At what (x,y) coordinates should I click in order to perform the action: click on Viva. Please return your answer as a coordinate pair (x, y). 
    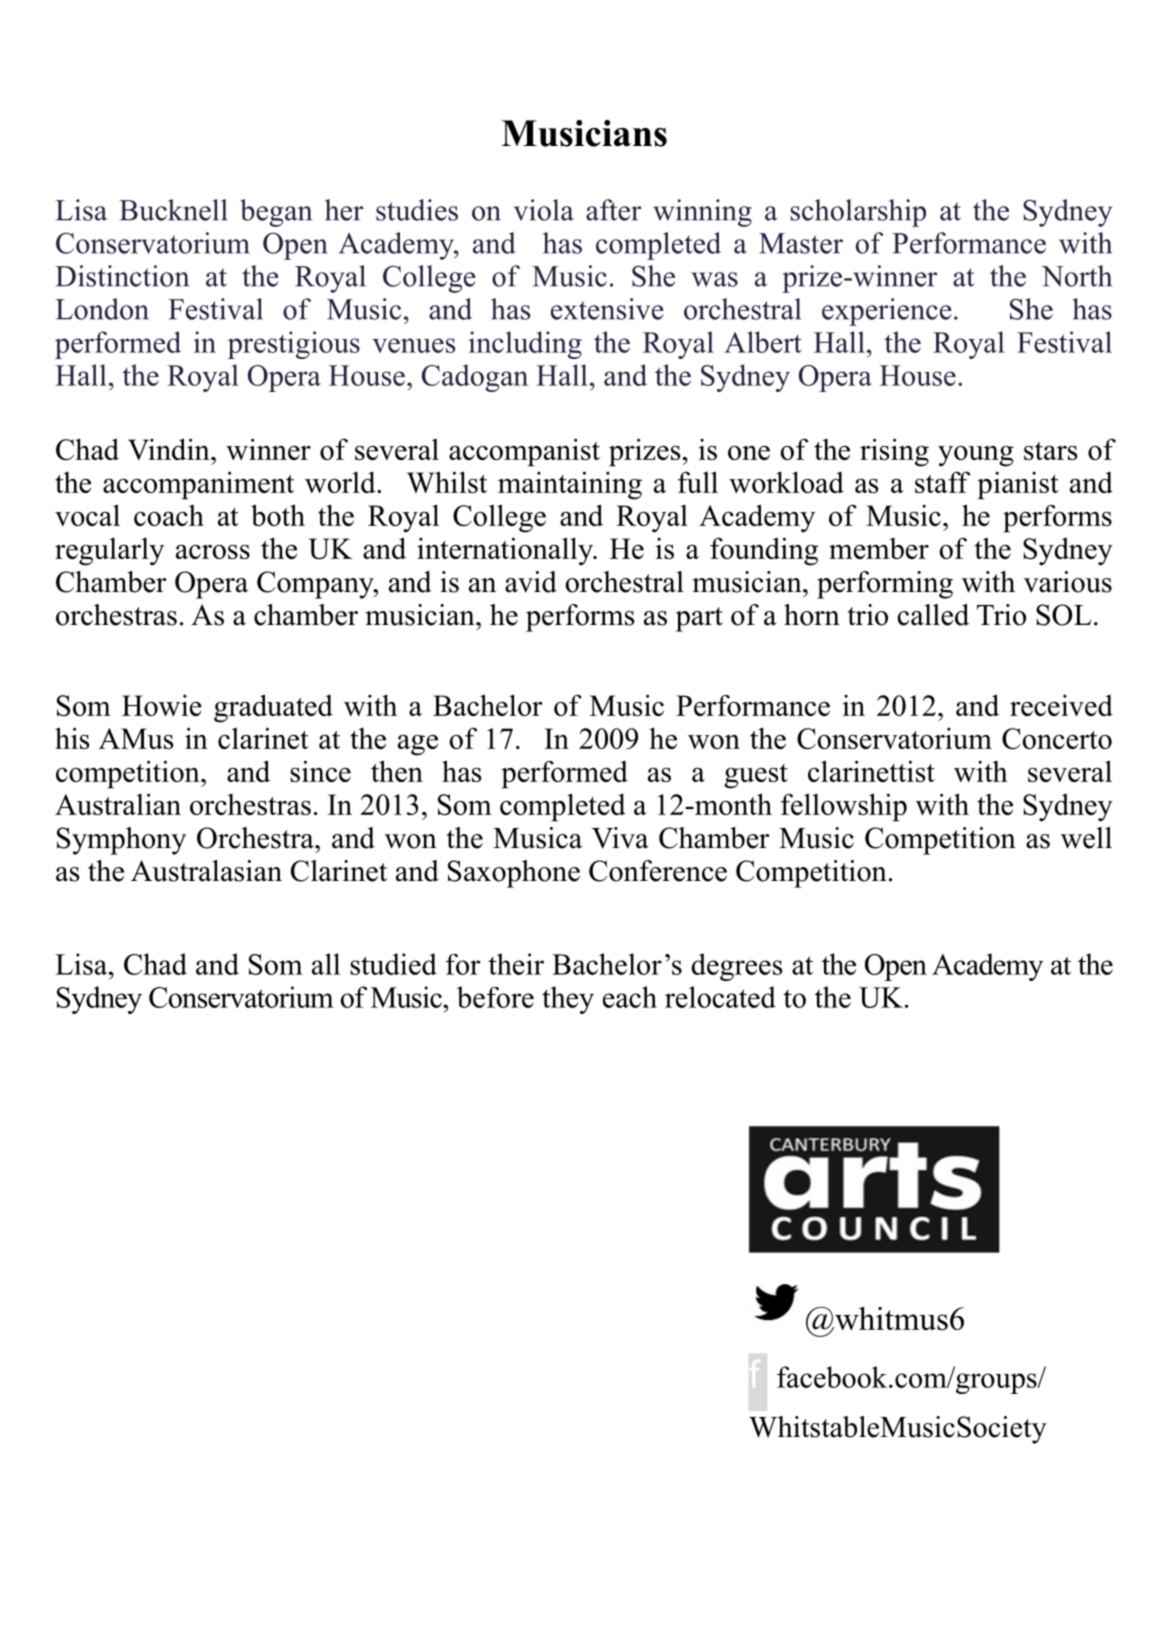
    Looking at the image, I should click on (620, 838).
